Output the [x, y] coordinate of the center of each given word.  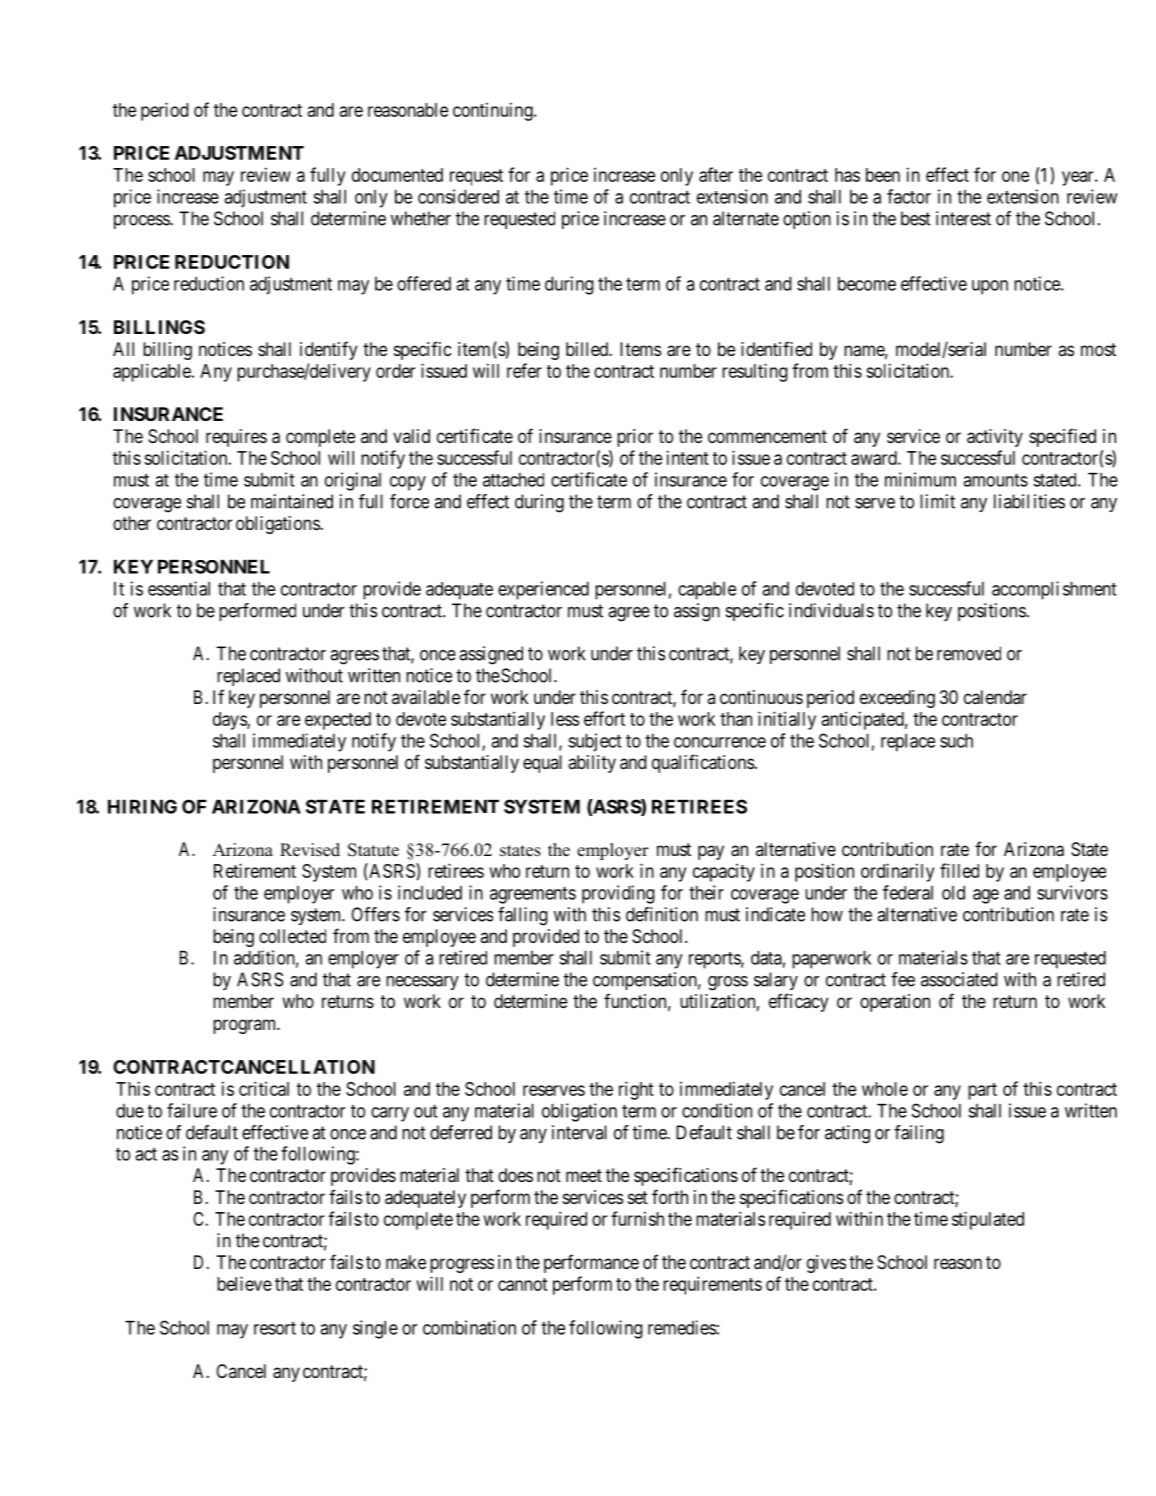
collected [292, 936]
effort [604, 718]
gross [728, 983]
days [230, 721]
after [716, 174]
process [142, 222]
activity [995, 438]
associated [959, 979]
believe [244, 1283]
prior [635, 438]
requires [236, 438]
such [956, 741]
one [1015, 176]
